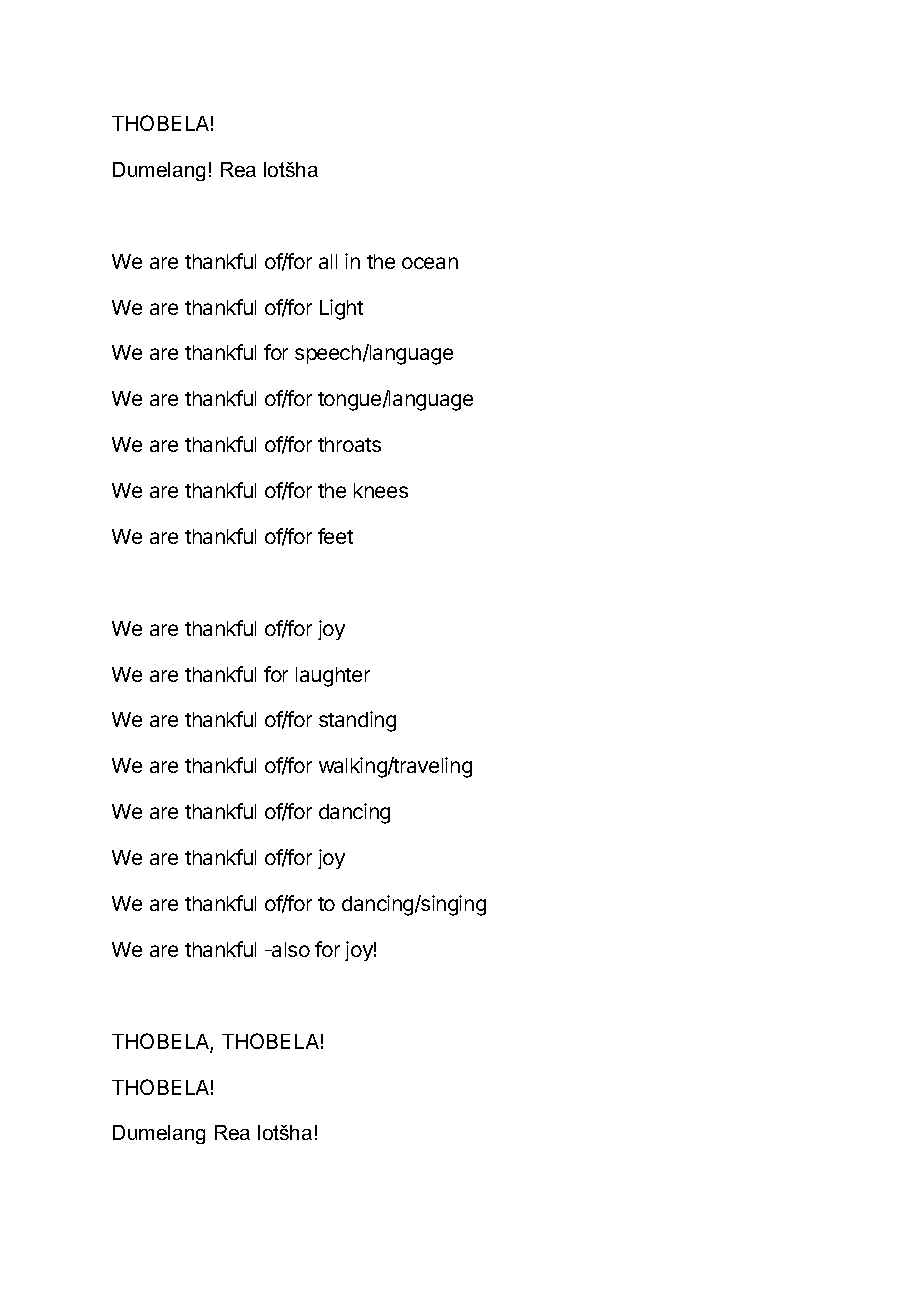  Describe the element at coordinates (333, 677) in the document. I see `laughter` at that location.
